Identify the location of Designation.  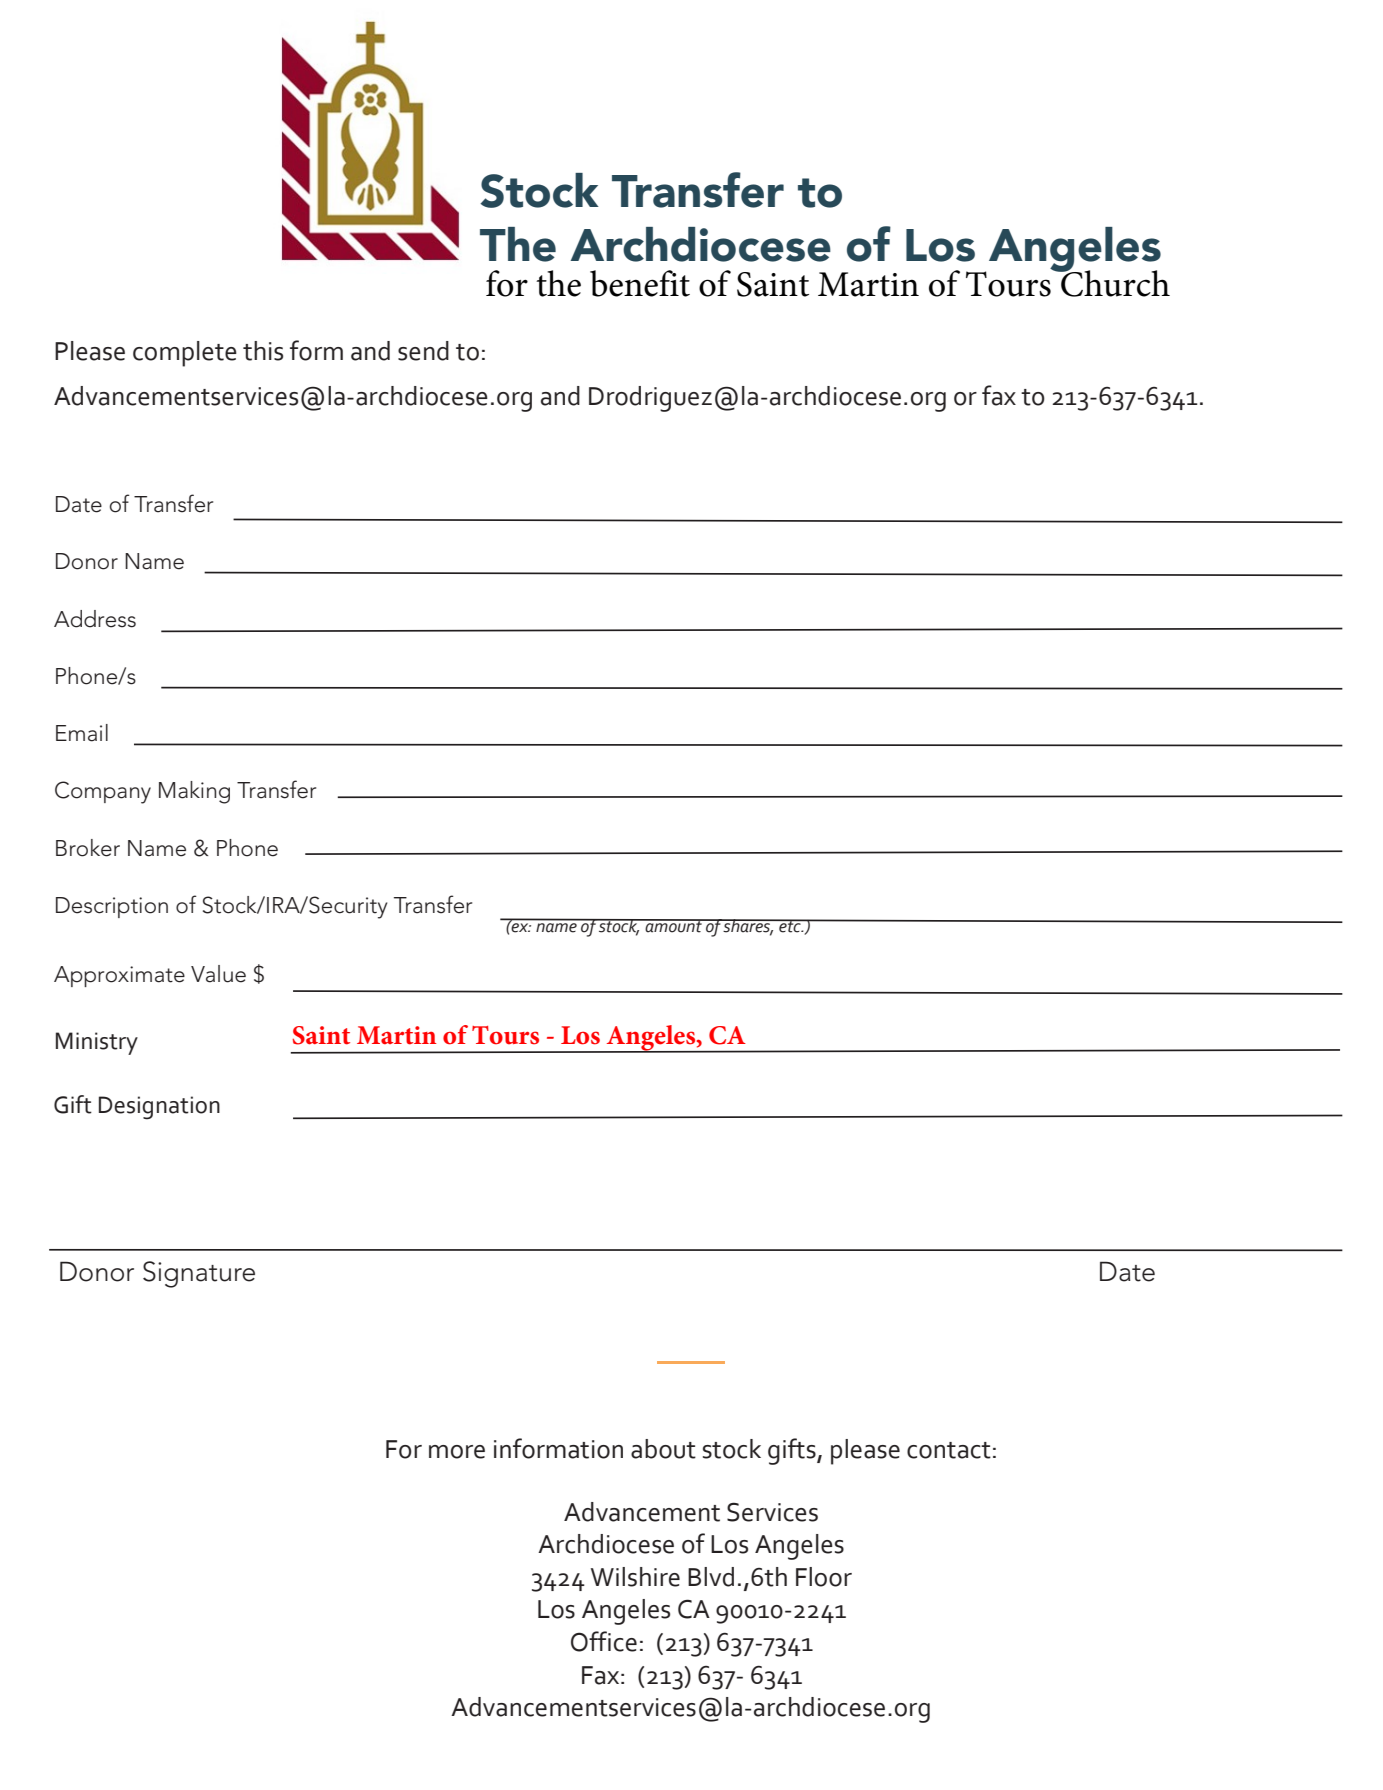
(159, 1108).
